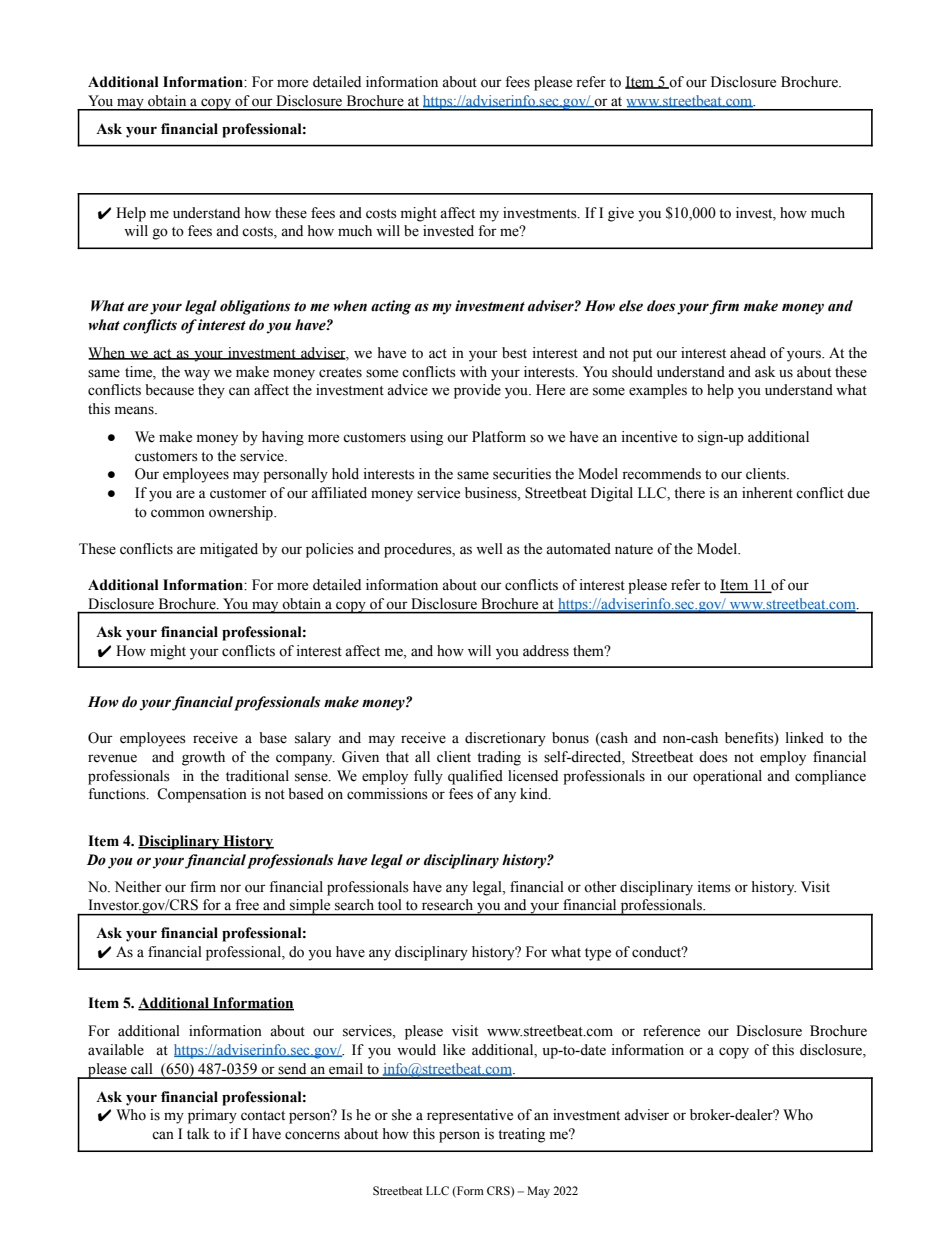 This screenshot has width=952, height=1233. What do you see at coordinates (805, 738) in the screenshot?
I see `linked` at bounding box center [805, 738].
